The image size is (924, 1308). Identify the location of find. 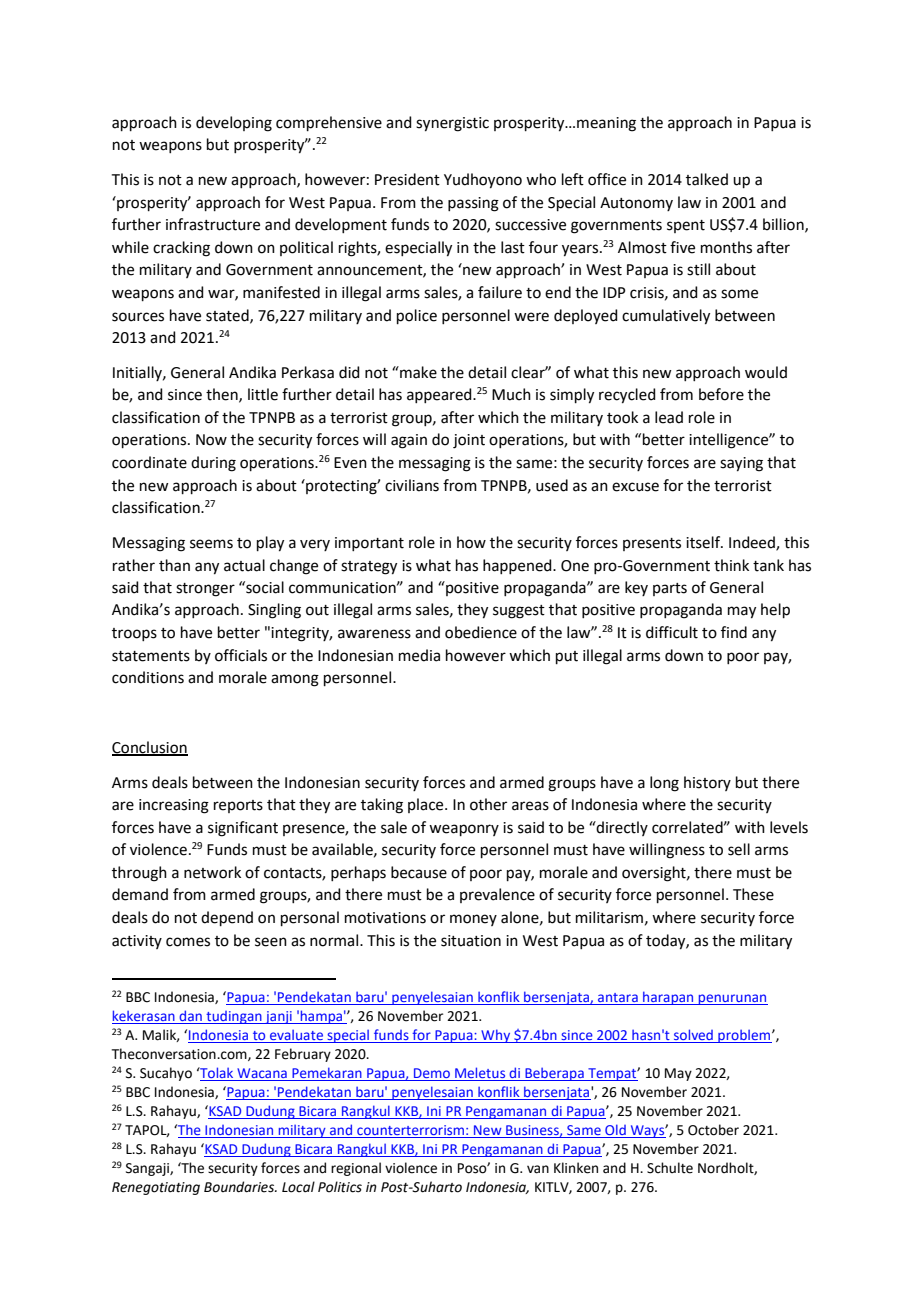
(734, 632).
